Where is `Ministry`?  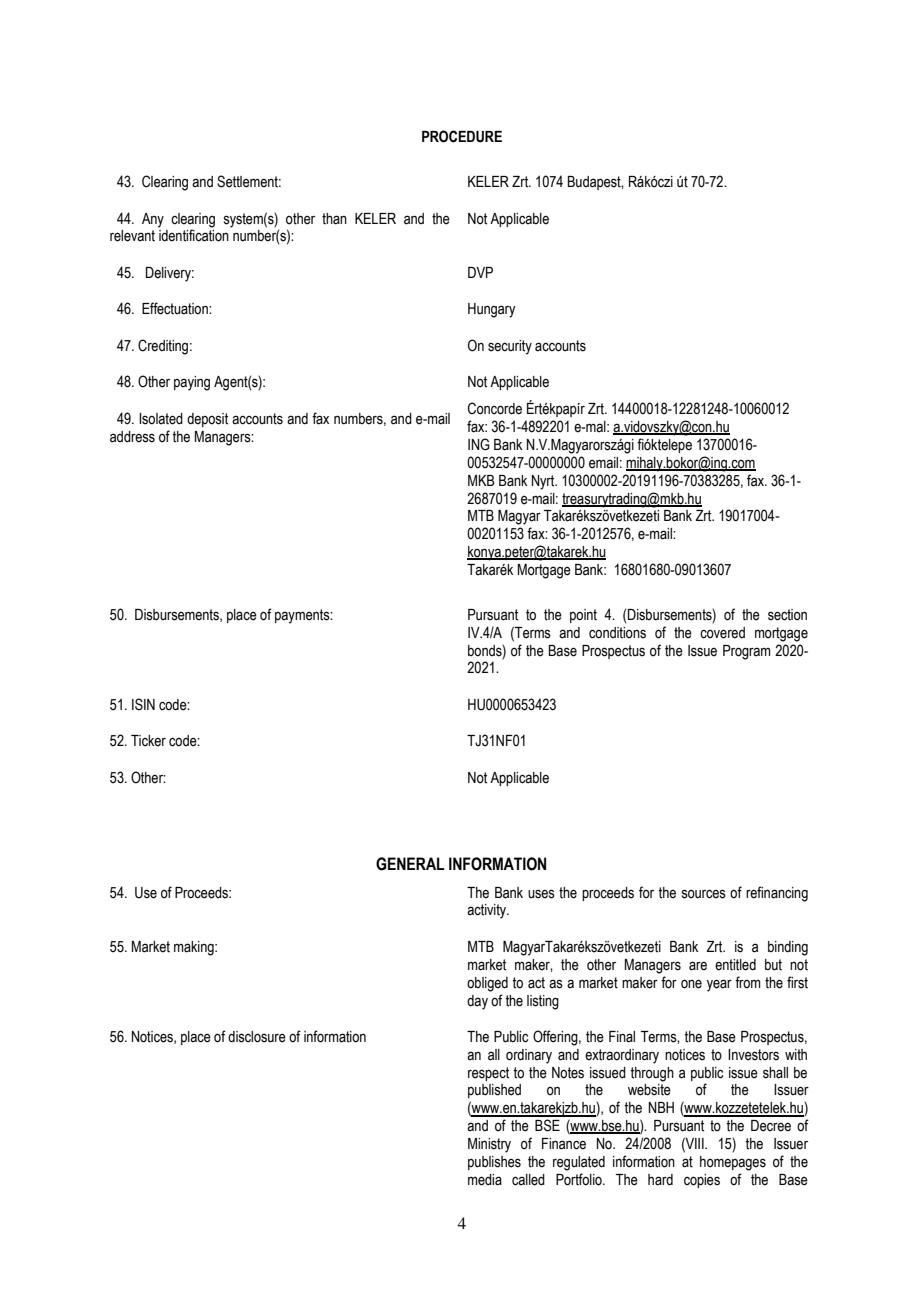 Ministry is located at coordinates (489, 1145).
